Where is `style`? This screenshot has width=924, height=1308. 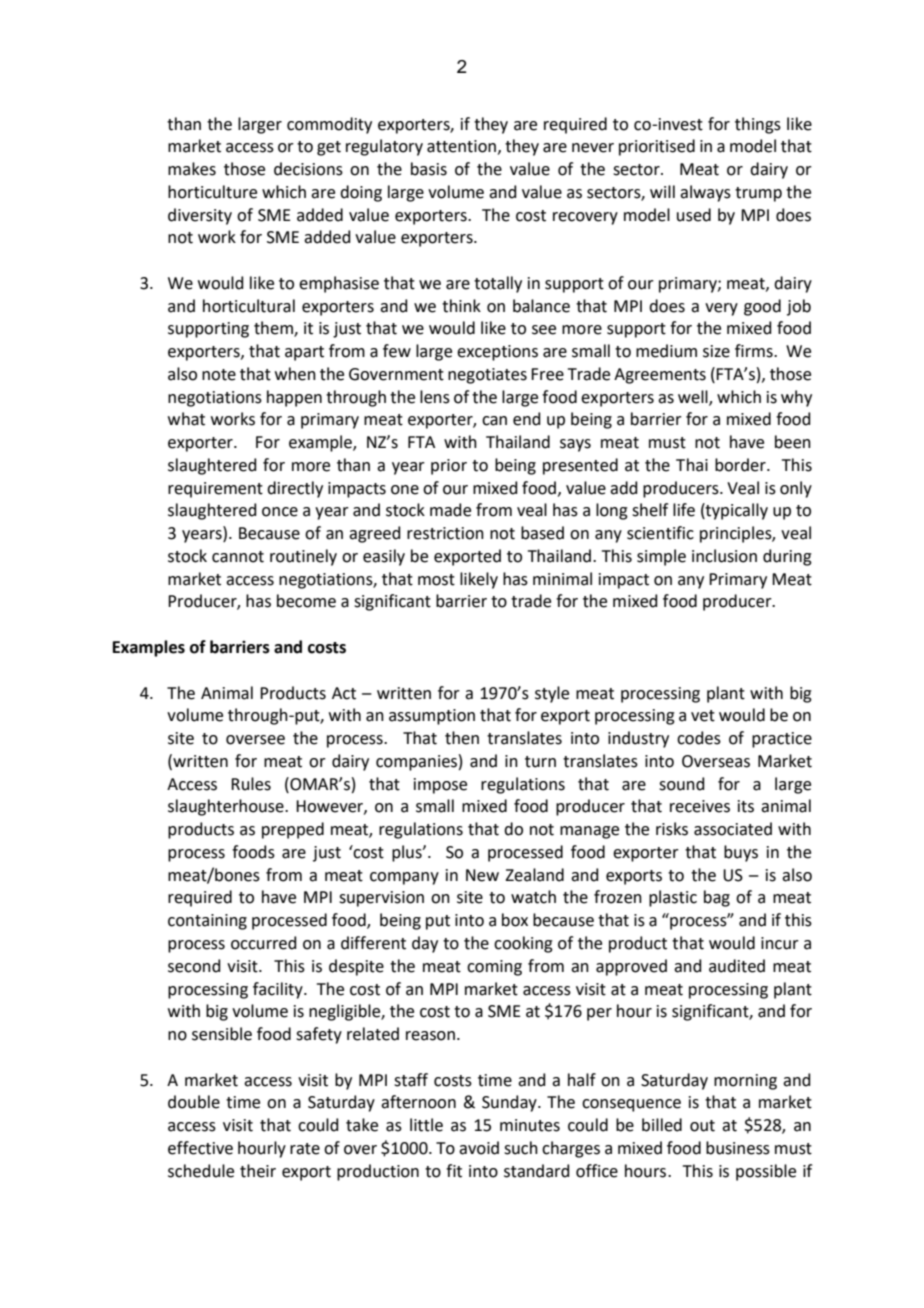 style is located at coordinates (552, 694).
